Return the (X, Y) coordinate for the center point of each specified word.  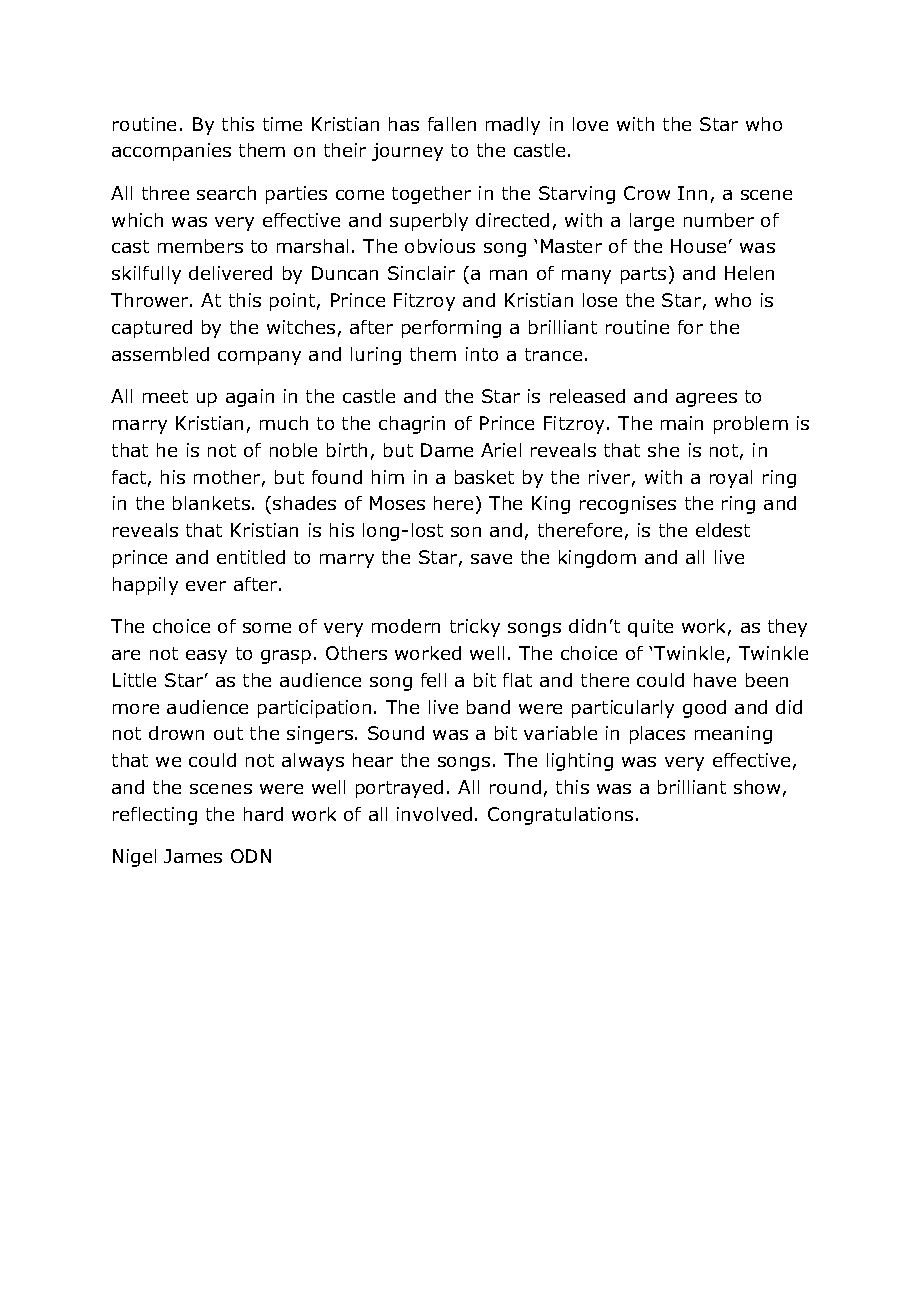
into (482, 354)
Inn (692, 193)
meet (165, 396)
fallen (452, 124)
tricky (475, 628)
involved (434, 814)
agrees (706, 400)
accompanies (171, 152)
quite (650, 628)
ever (206, 586)
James (193, 856)
